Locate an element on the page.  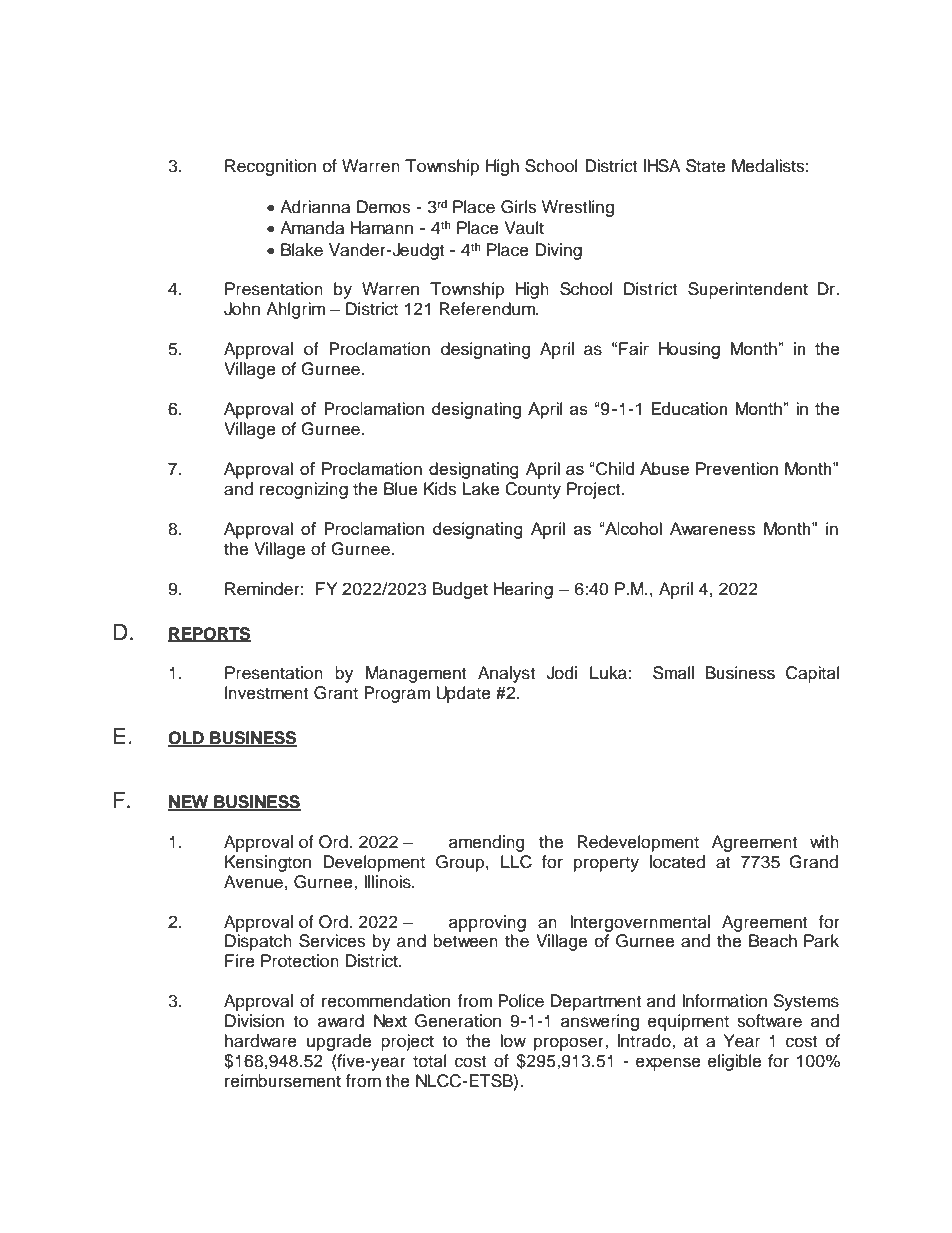
Girls is located at coordinates (518, 207).
